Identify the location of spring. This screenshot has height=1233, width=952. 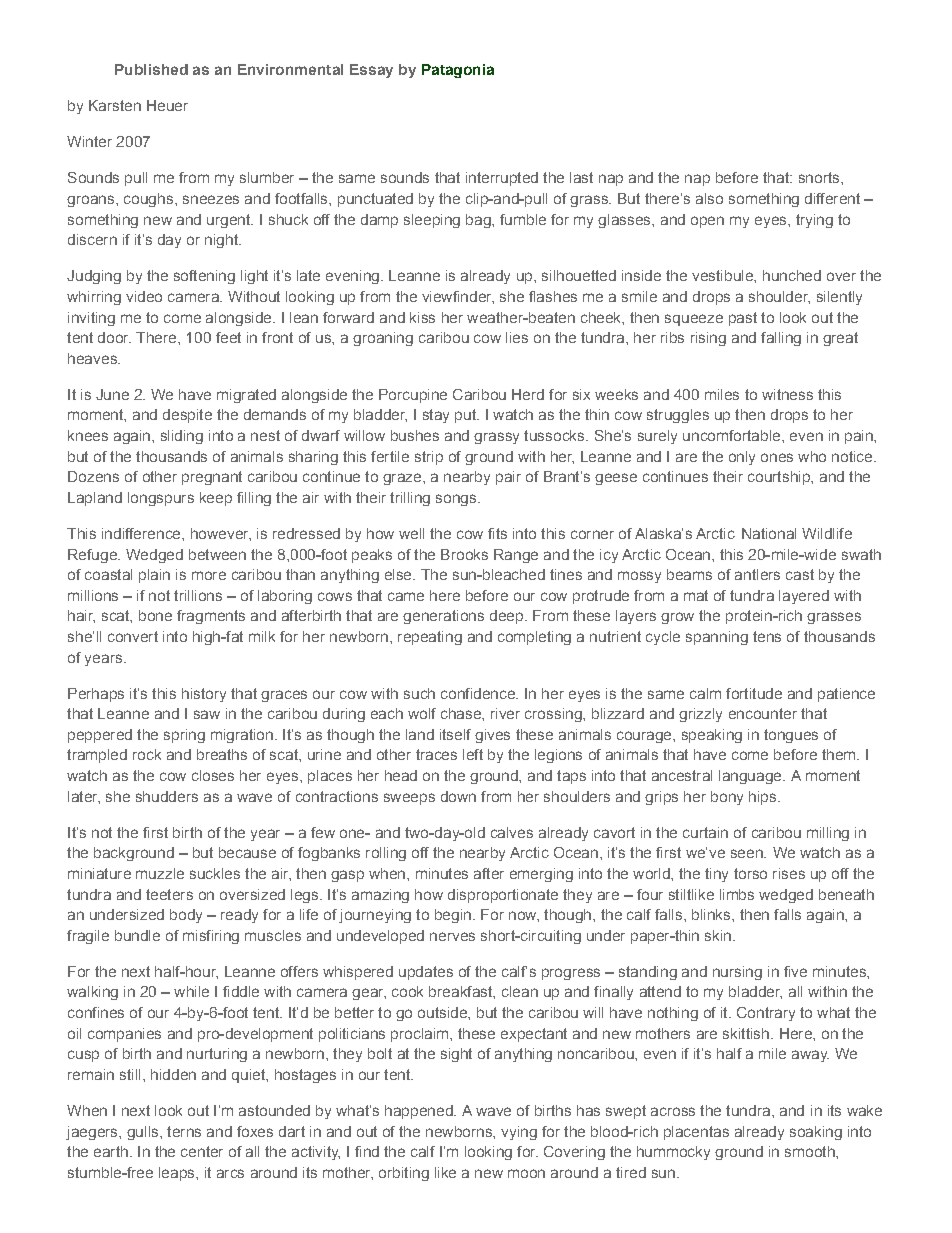
(184, 736).
